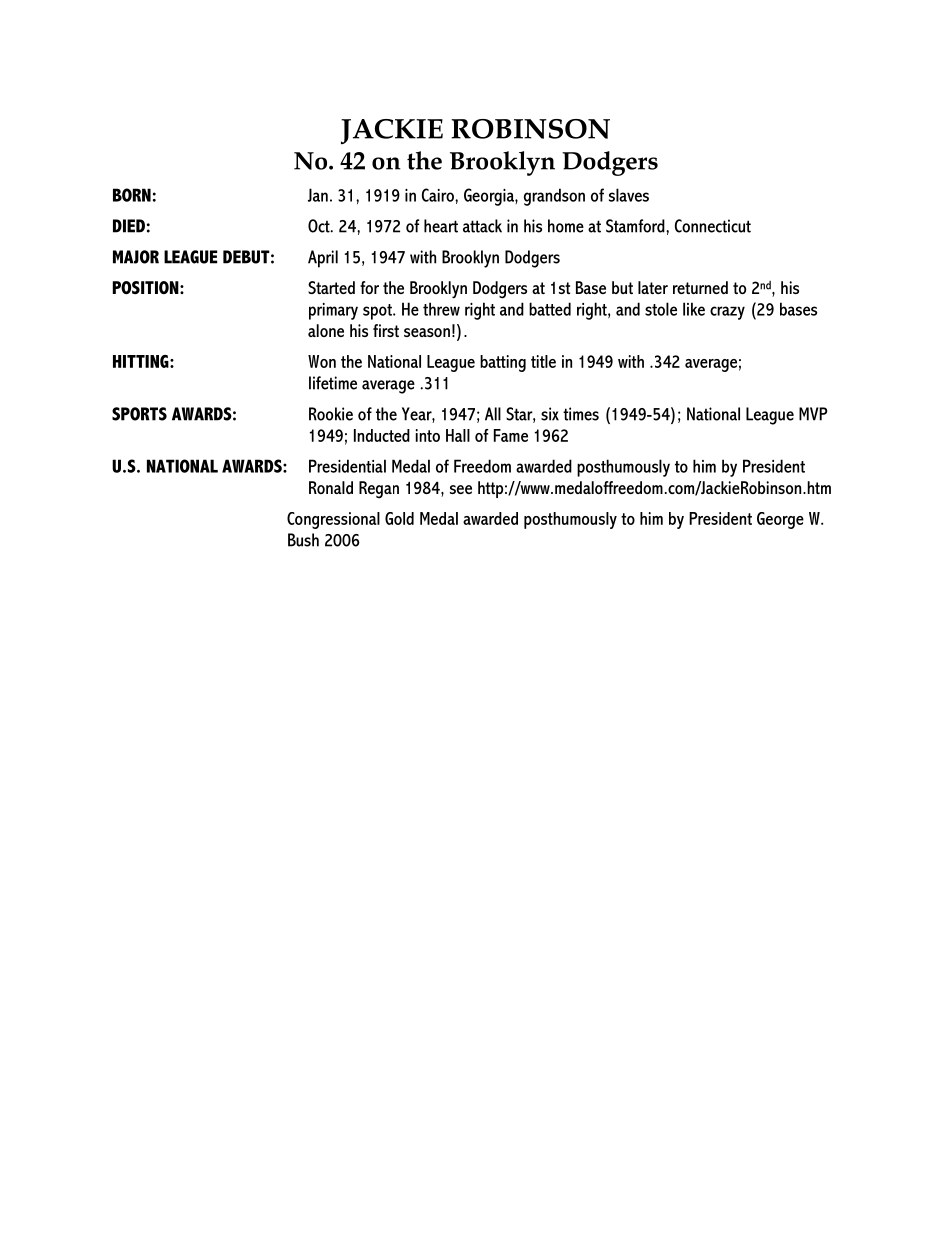 The width and height of the document is (952, 1233). Describe the element at coordinates (136, 257) in the document. I see `MAJOR` at that location.
